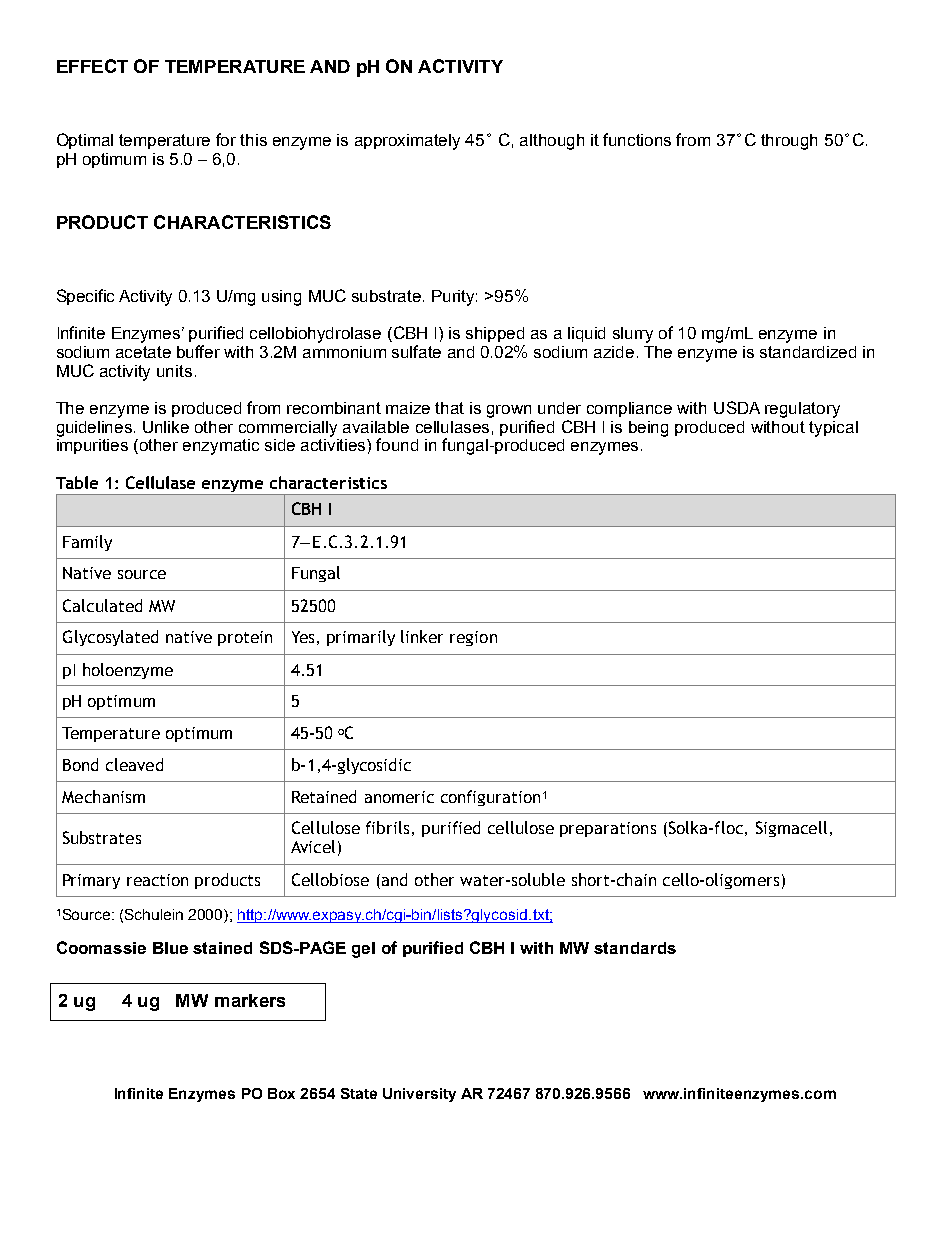 This image has height=1233, width=952. What do you see at coordinates (166, 427) in the image?
I see `Unlike` at bounding box center [166, 427].
